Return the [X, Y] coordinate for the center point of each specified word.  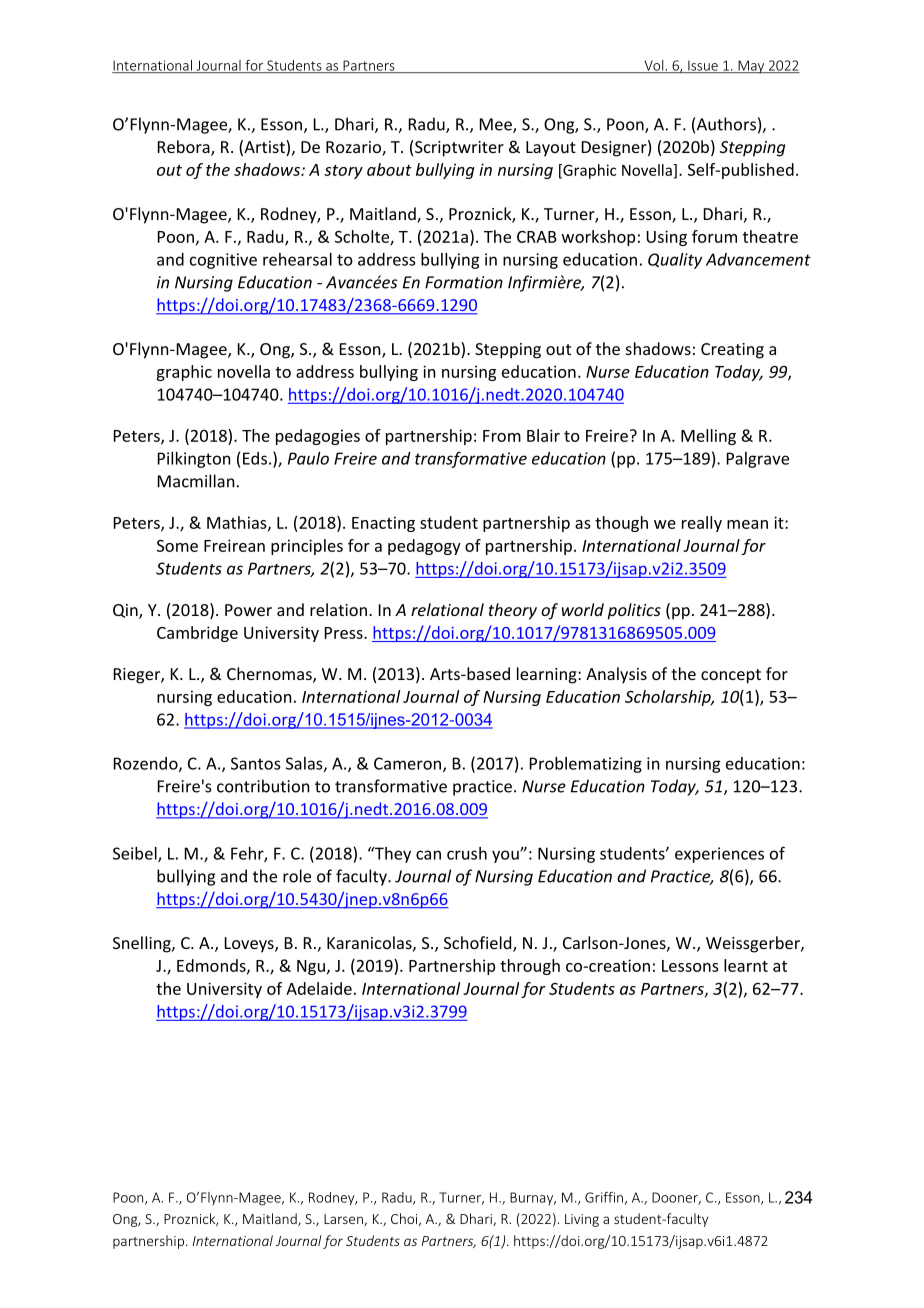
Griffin [604, 1197]
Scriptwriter [459, 149]
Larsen [344, 1220]
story [343, 172]
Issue [703, 66]
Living [582, 1220]
